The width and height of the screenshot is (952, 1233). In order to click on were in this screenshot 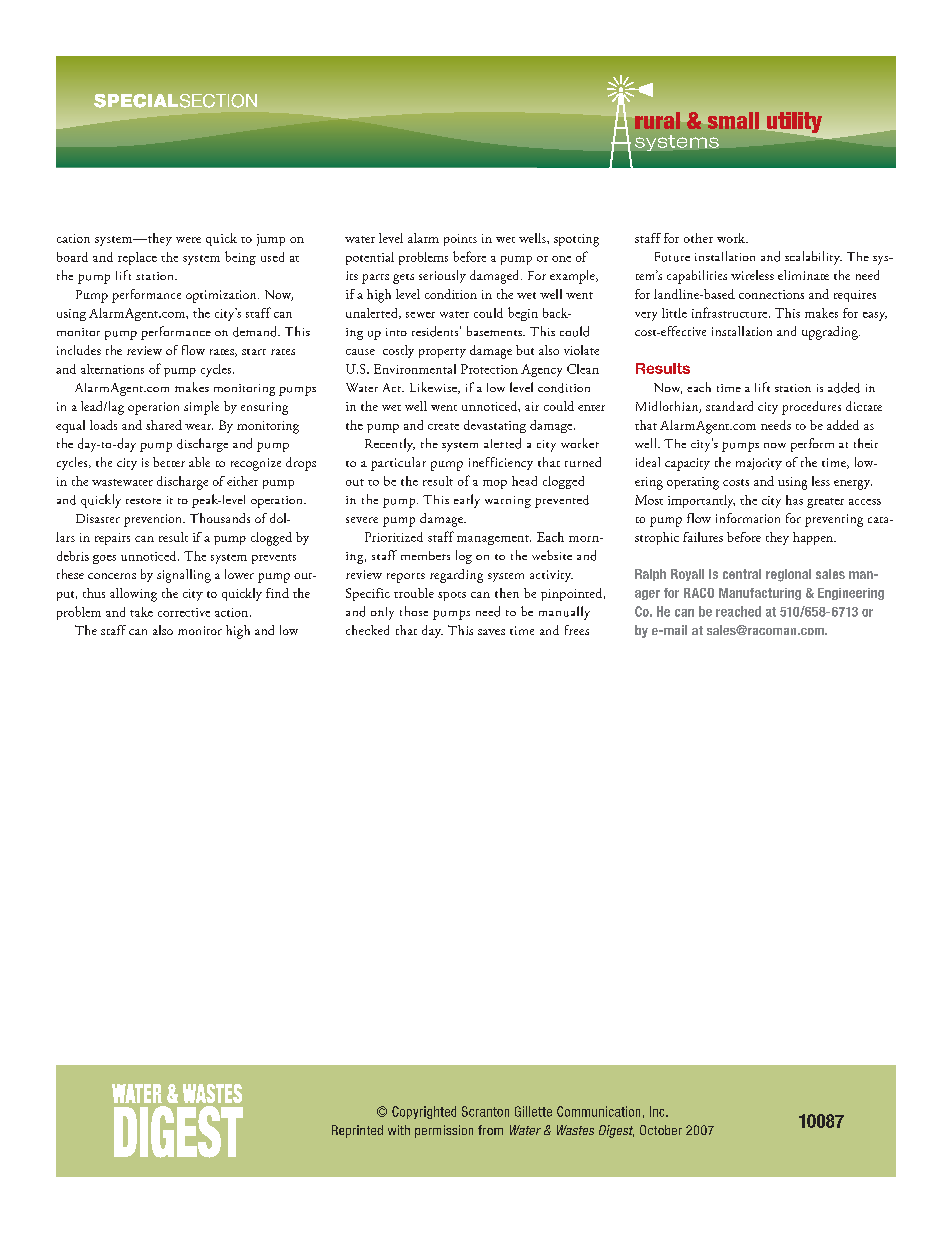, I will do `click(188, 240)`.
